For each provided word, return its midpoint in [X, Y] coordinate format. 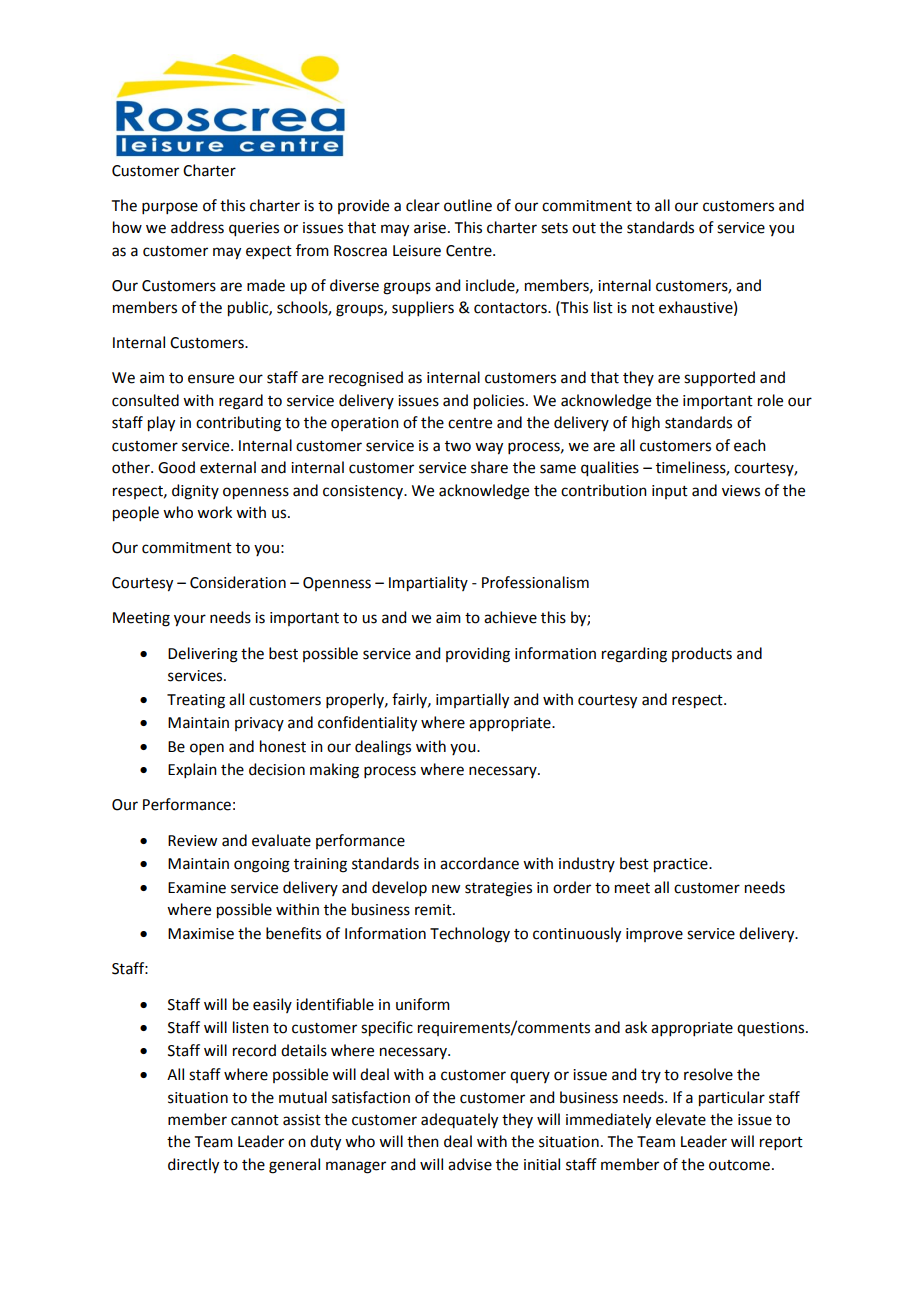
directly [193, 1166]
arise [430, 228]
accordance [479, 863]
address [197, 227]
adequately [459, 1121]
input [670, 492]
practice [682, 865]
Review [192, 841]
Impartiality [428, 584]
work [214, 512]
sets [554, 228]
